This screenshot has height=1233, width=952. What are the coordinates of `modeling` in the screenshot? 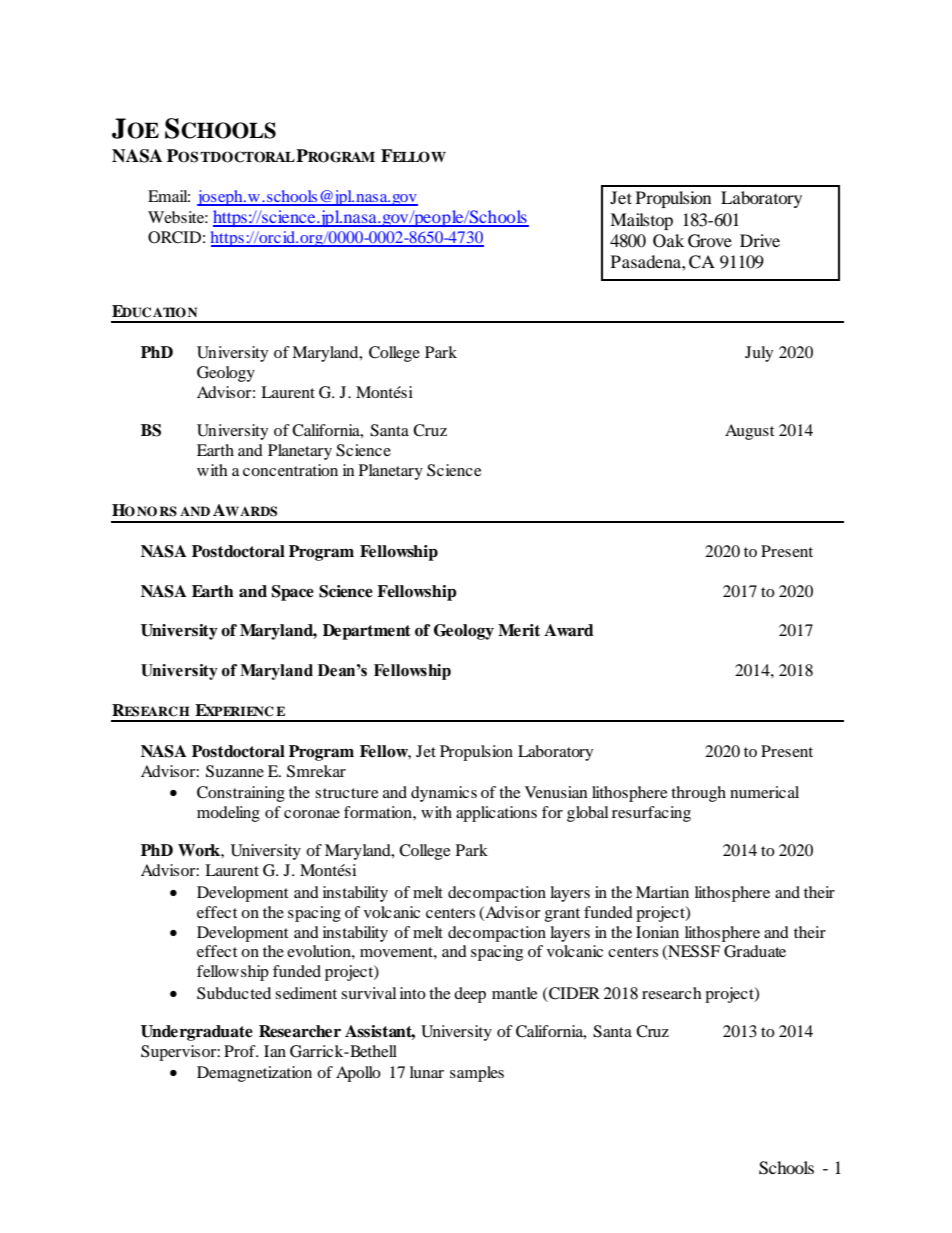 It's located at (228, 814).
